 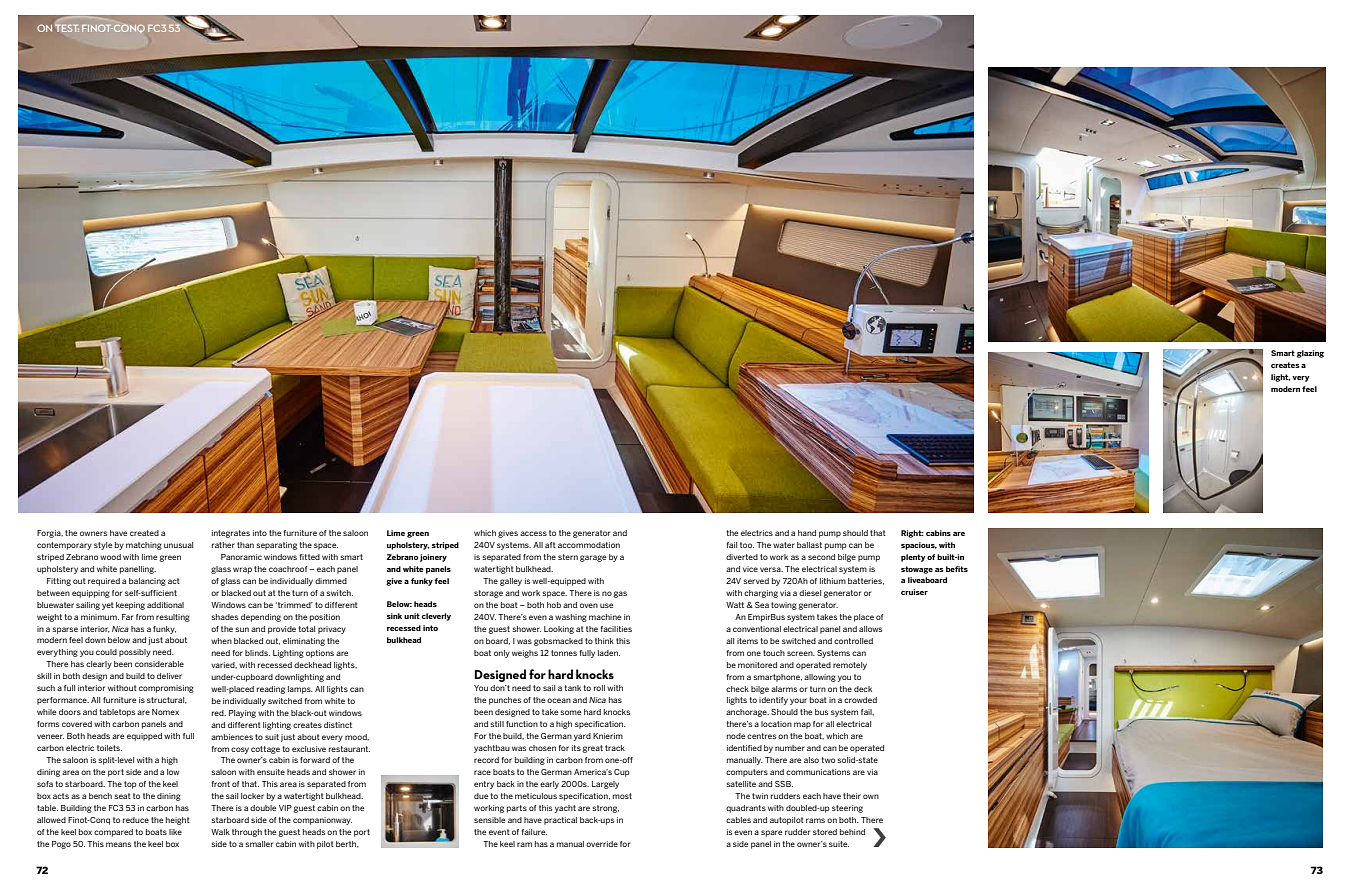 I want to click on height, so click(x=178, y=821).
